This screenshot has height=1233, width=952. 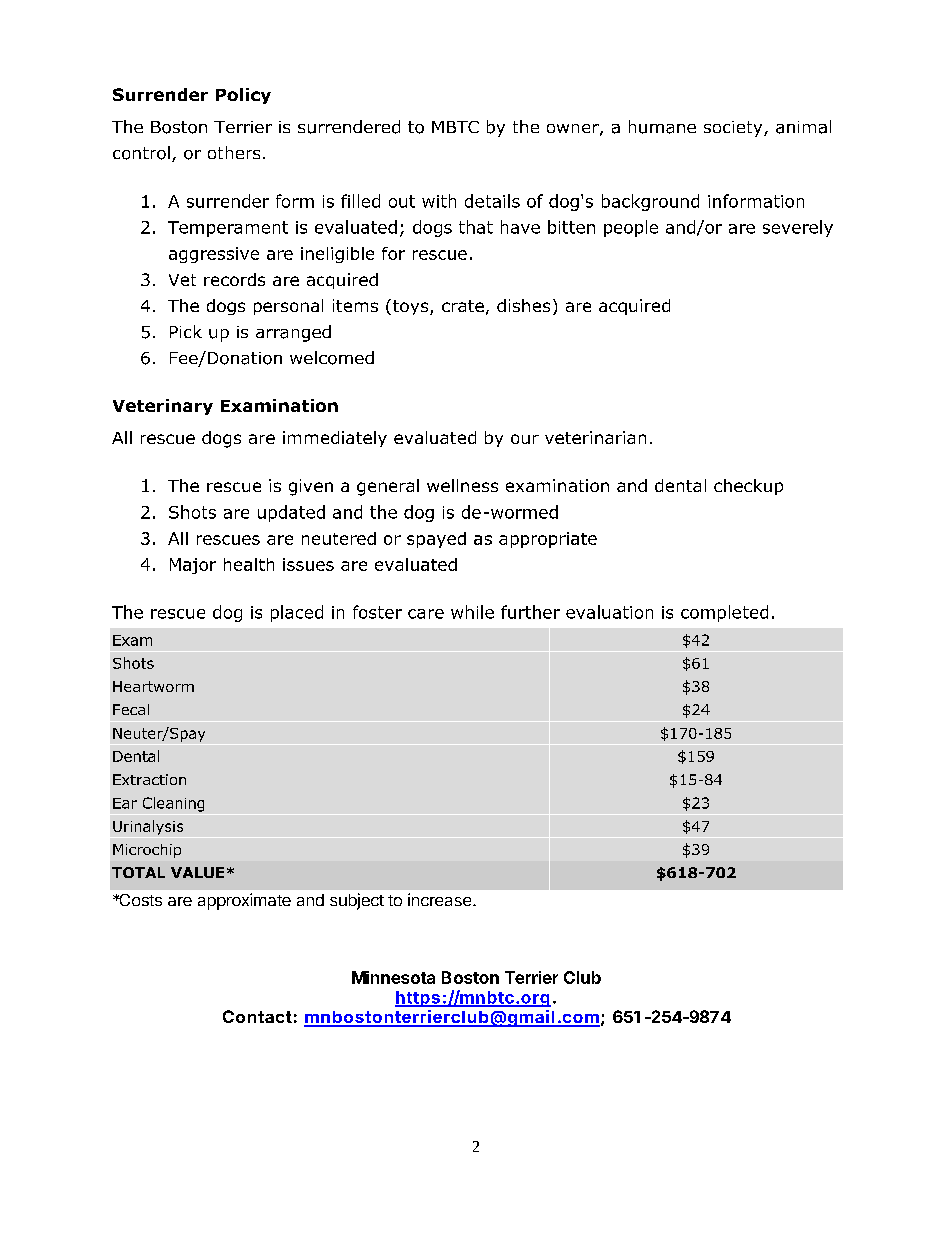 What do you see at coordinates (153, 686) in the screenshot?
I see `Heartworm` at bounding box center [153, 686].
